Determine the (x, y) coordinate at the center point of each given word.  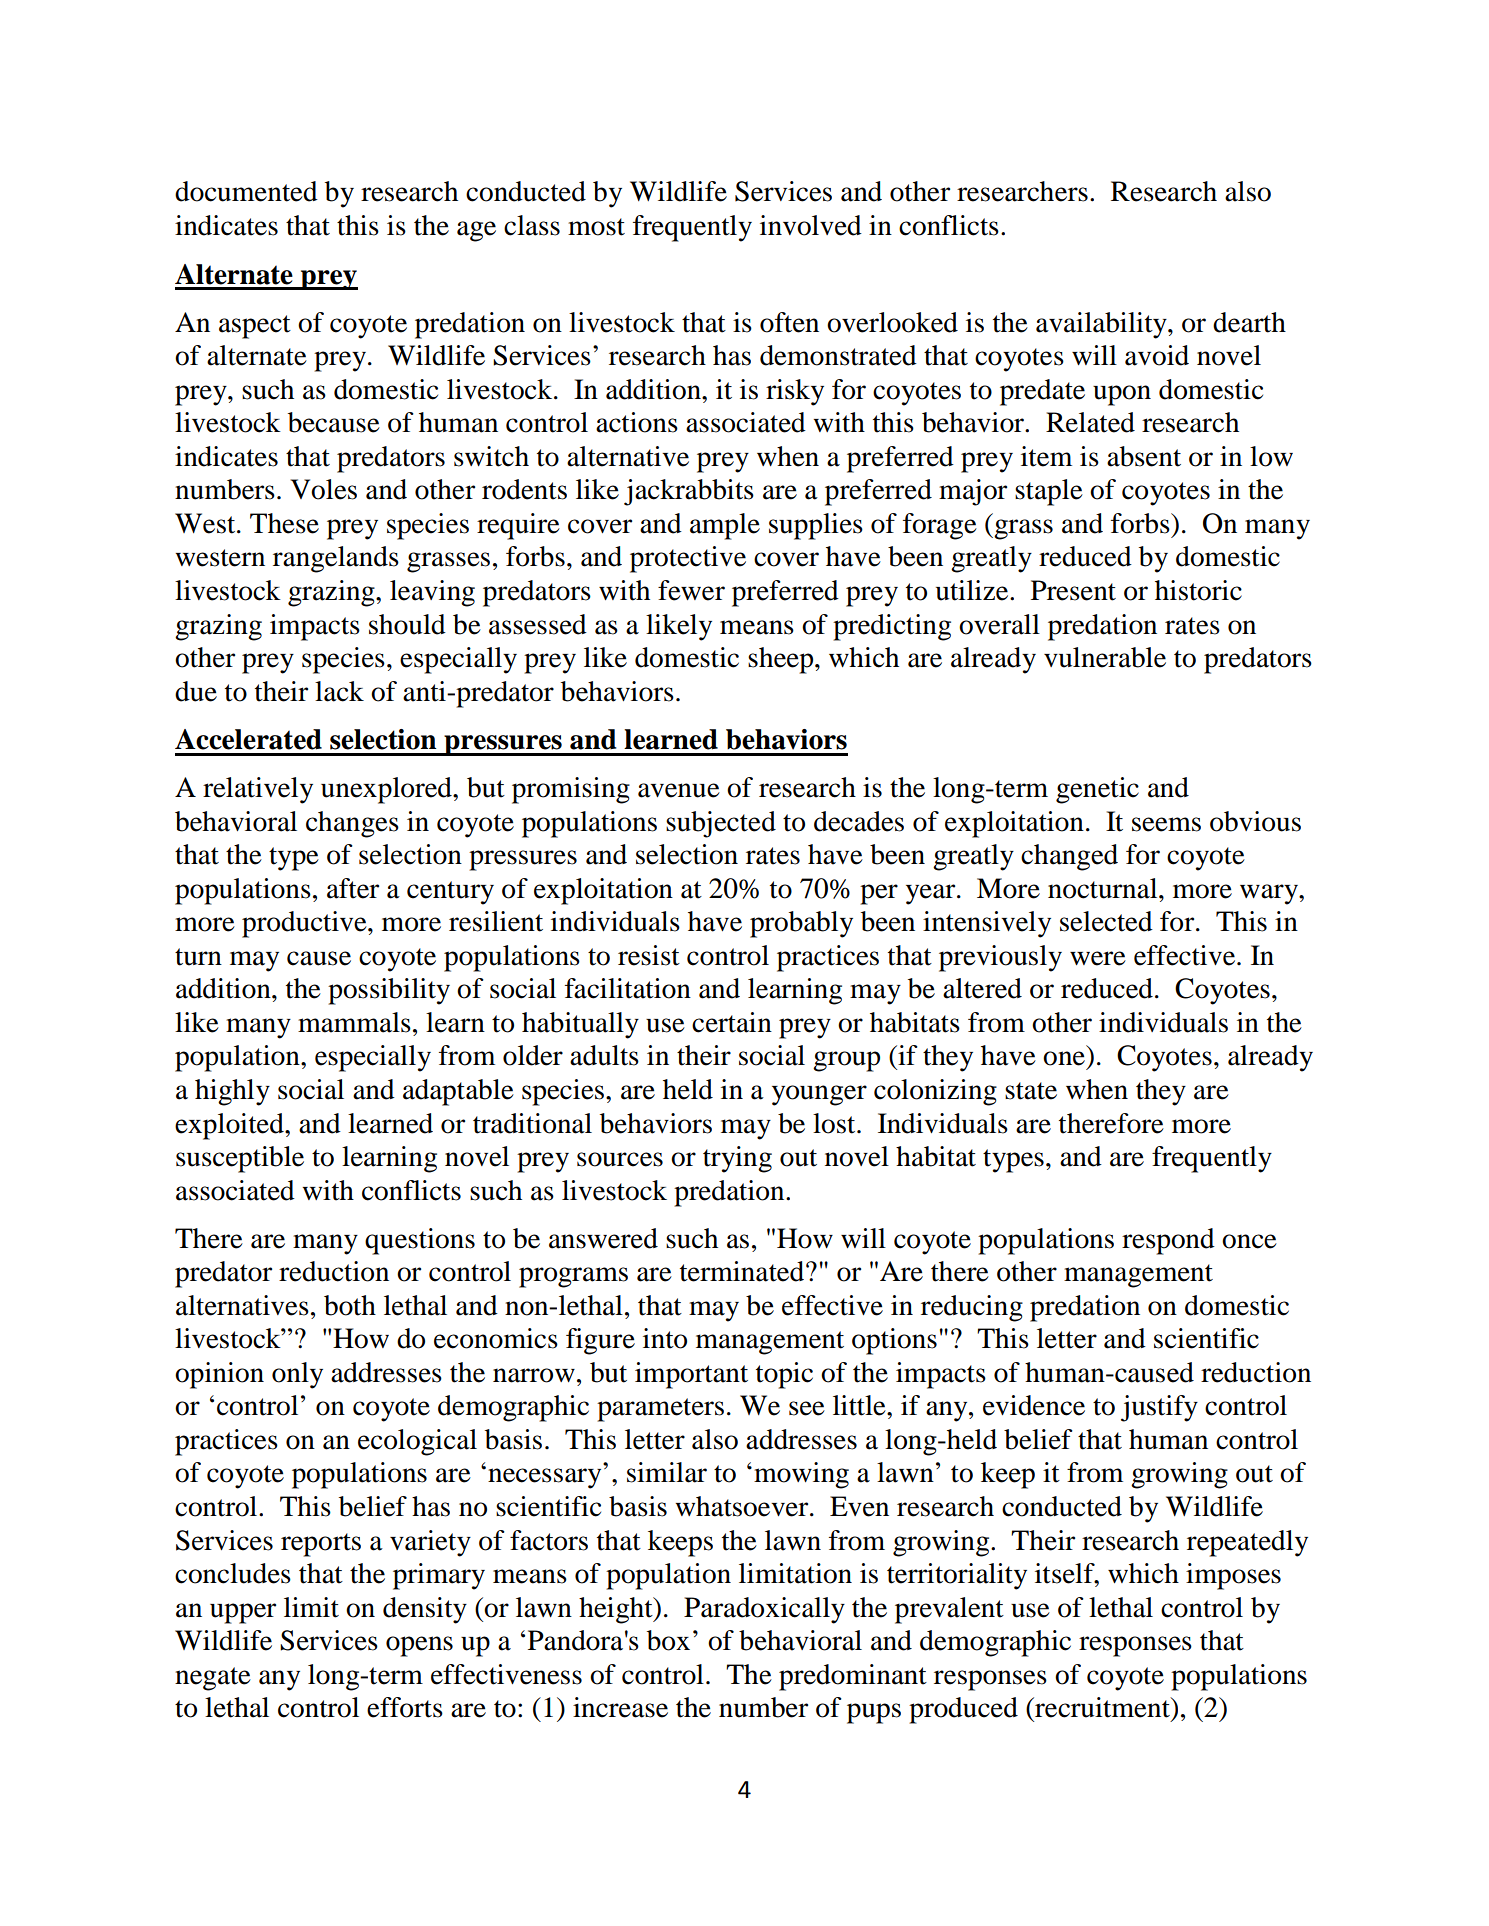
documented (246, 191)
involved (811, 225)
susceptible (240, 1159)
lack (339, 691)
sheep (782, 660)
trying (737, 1159)
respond (1168, 1241)
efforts (405, 1707)
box (668, 1640)
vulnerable (1105, 657)
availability (1102, 325)
